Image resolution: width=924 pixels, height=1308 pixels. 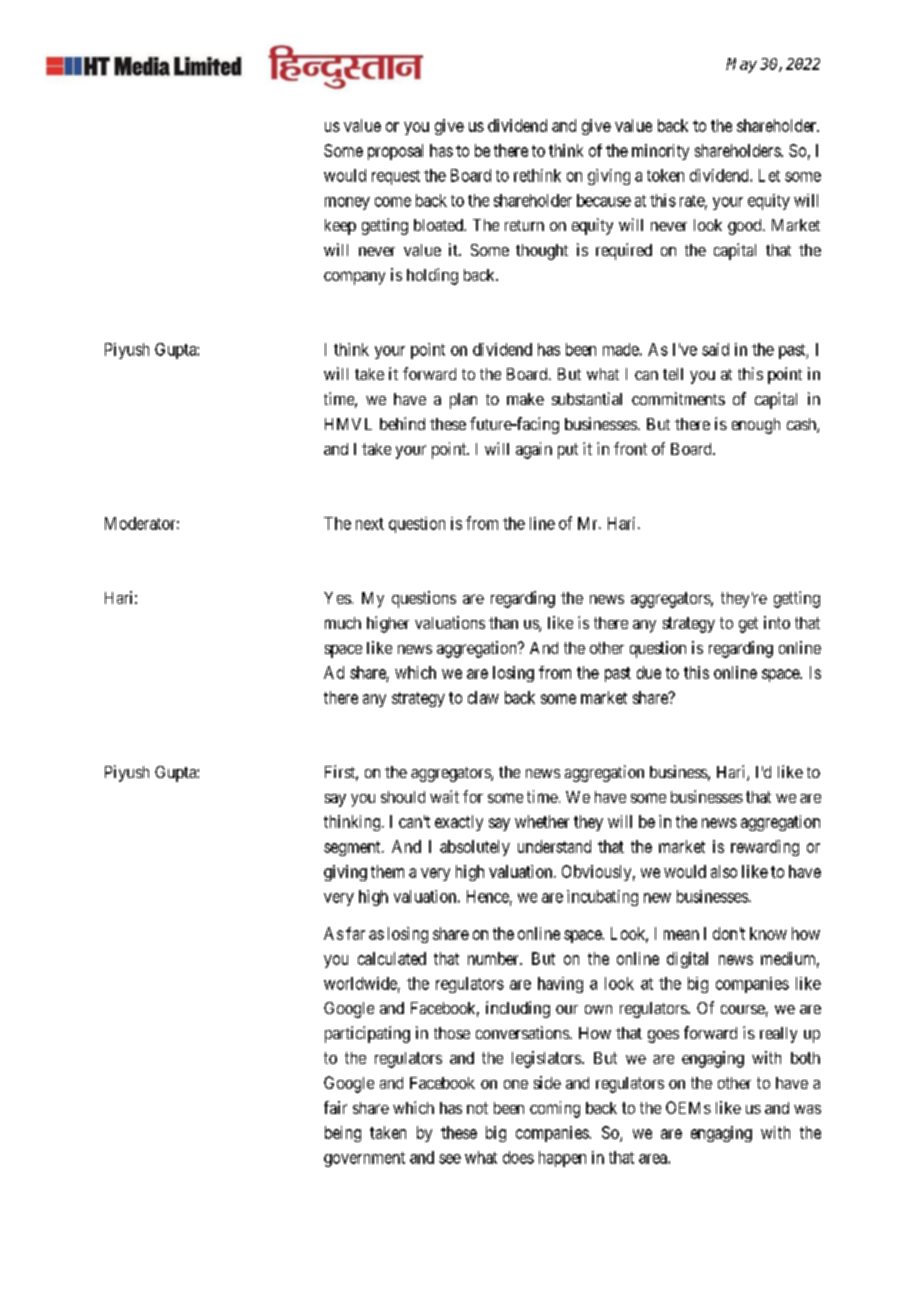 What do you see at coordinates (403, 797) in the document?
I see `should` at bounding box center [403, 797].
